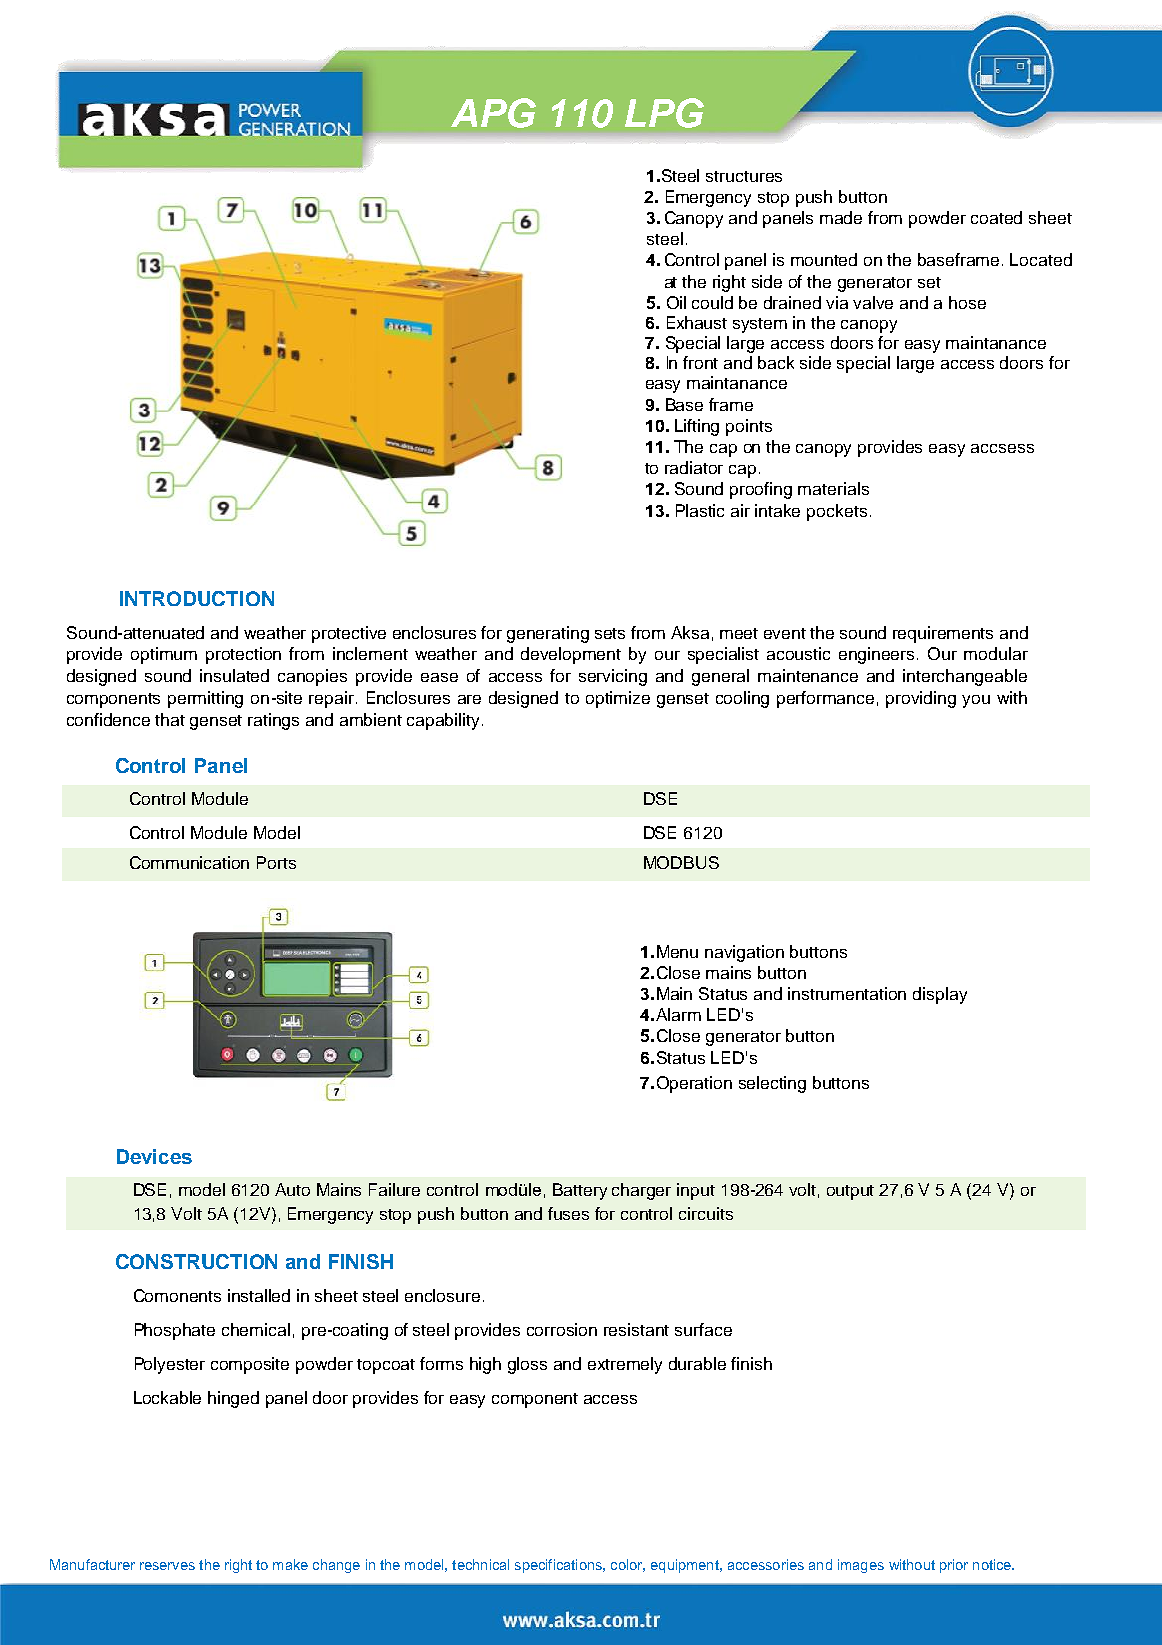  What do you see at coordinates (548, 634) in the page?
I see `generating` at bounding box center [548, 634].
